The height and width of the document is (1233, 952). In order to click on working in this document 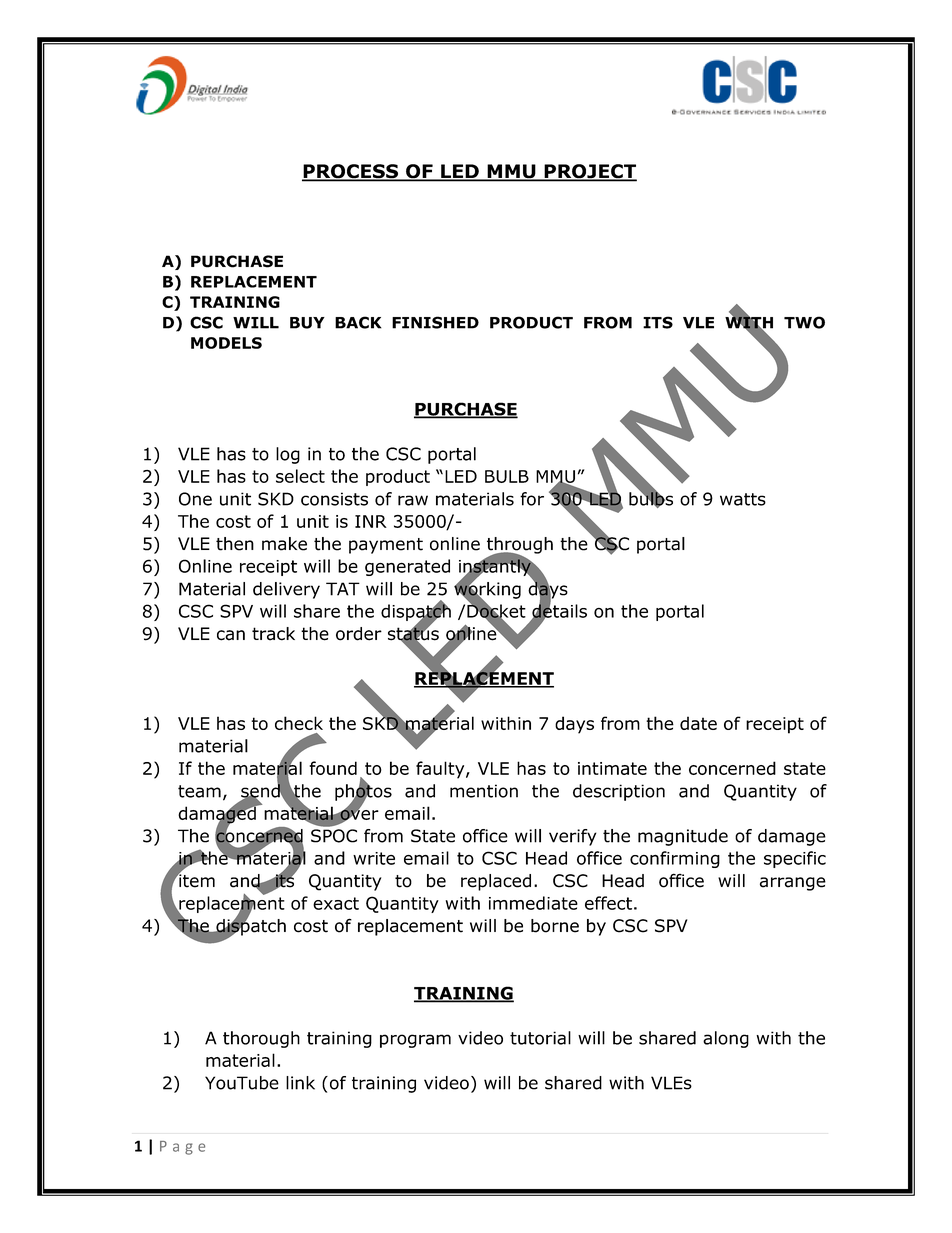, I will do `click(487, 590)`.
